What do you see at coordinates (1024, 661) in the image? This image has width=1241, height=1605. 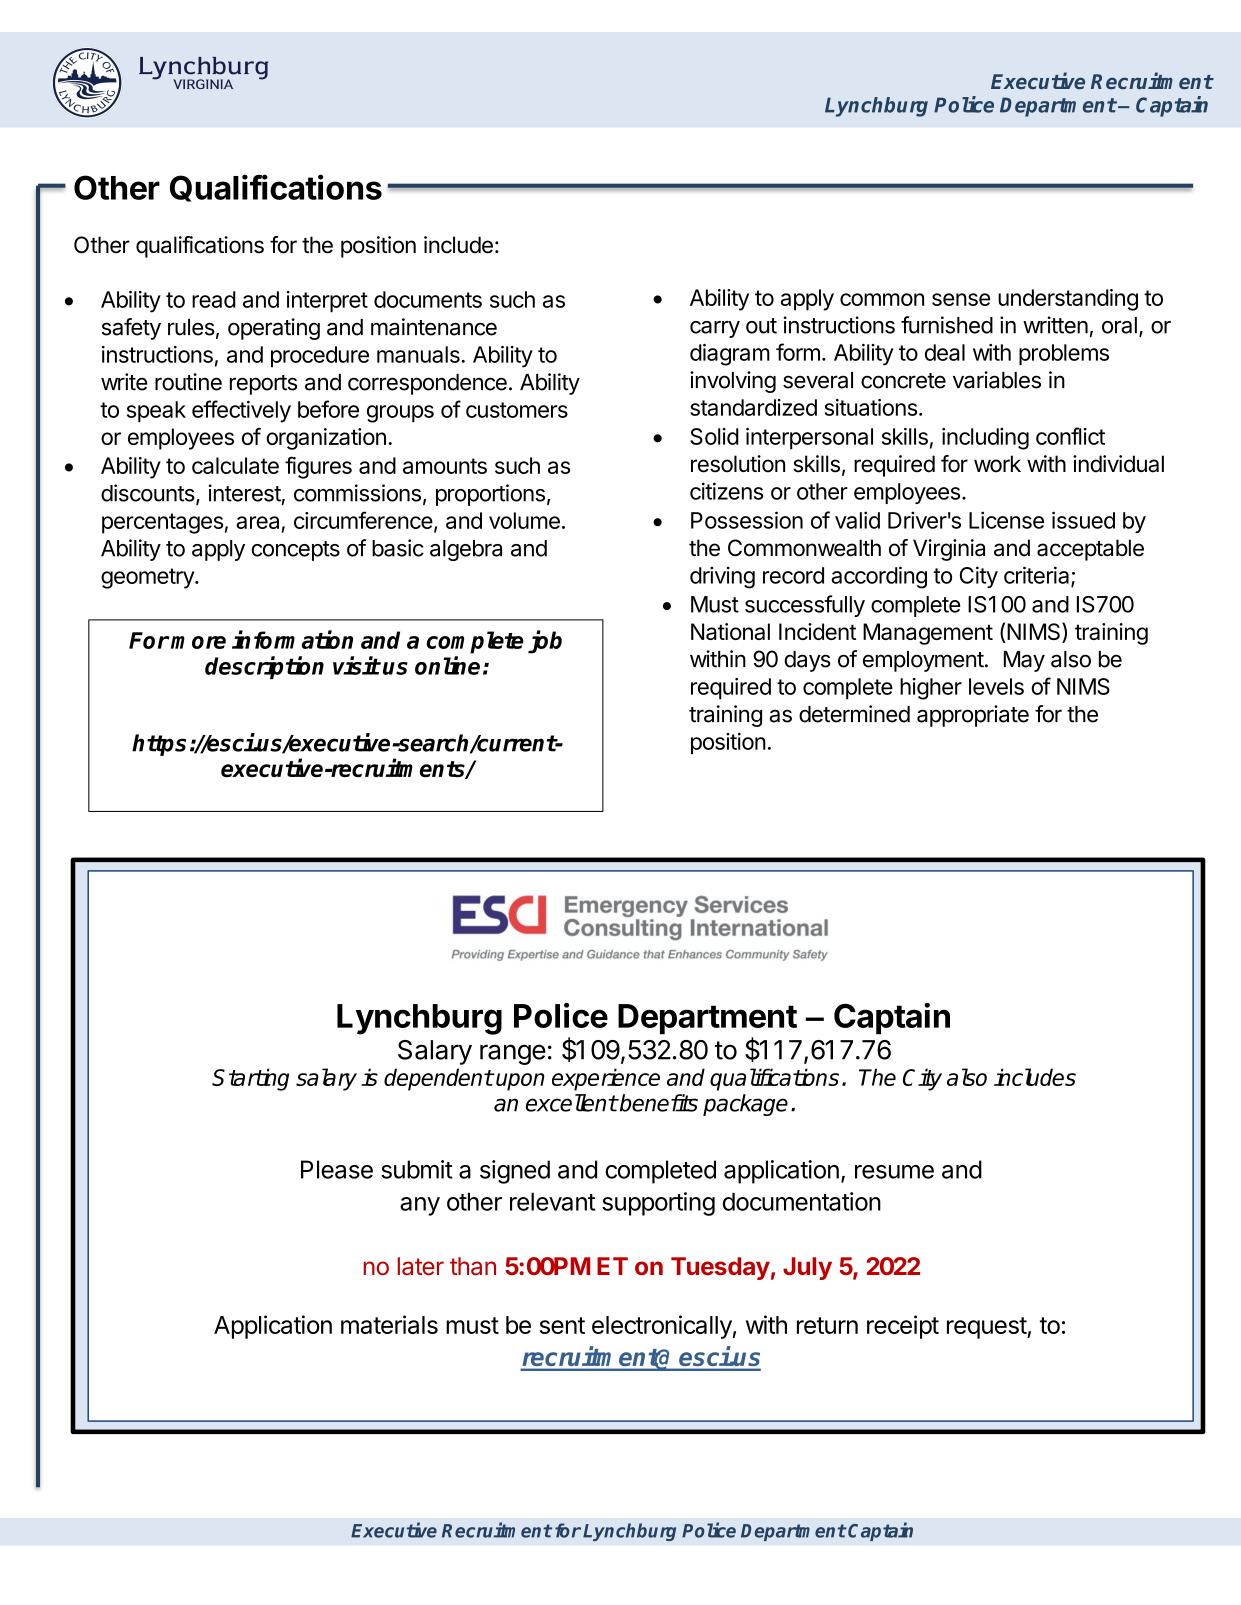 I see `May` at bounding box center [1024, 661].
